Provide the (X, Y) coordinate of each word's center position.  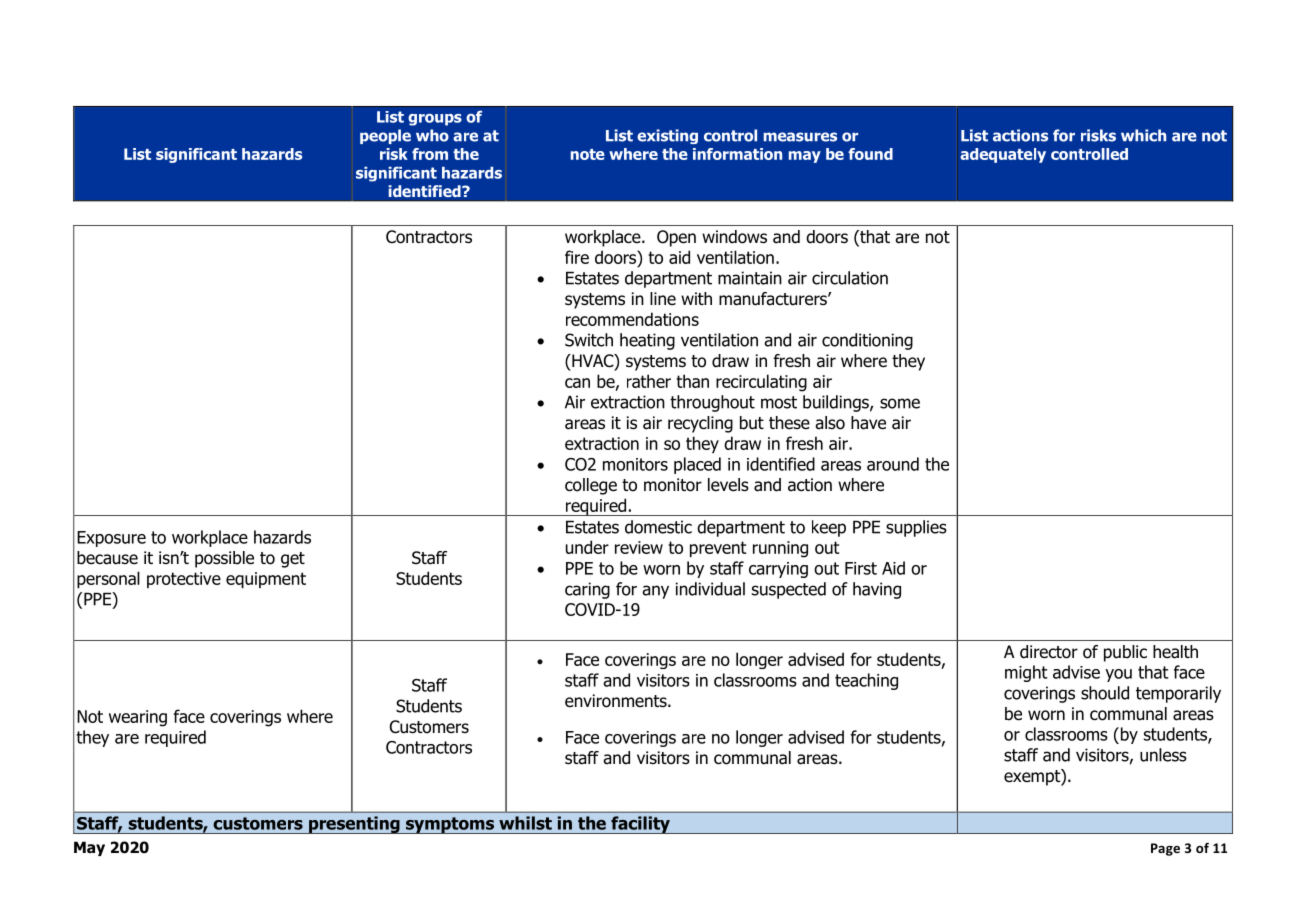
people (385, 136)
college (591, 486)
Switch (589, 340)
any (655, 592)
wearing (138, 718)
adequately (1003, 155)
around (893, 464)
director (1049, 652)
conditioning (867, 341)
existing (667, 136)
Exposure (111, 539)
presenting (354, 825)
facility (640, 825)
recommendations (632, 319)
